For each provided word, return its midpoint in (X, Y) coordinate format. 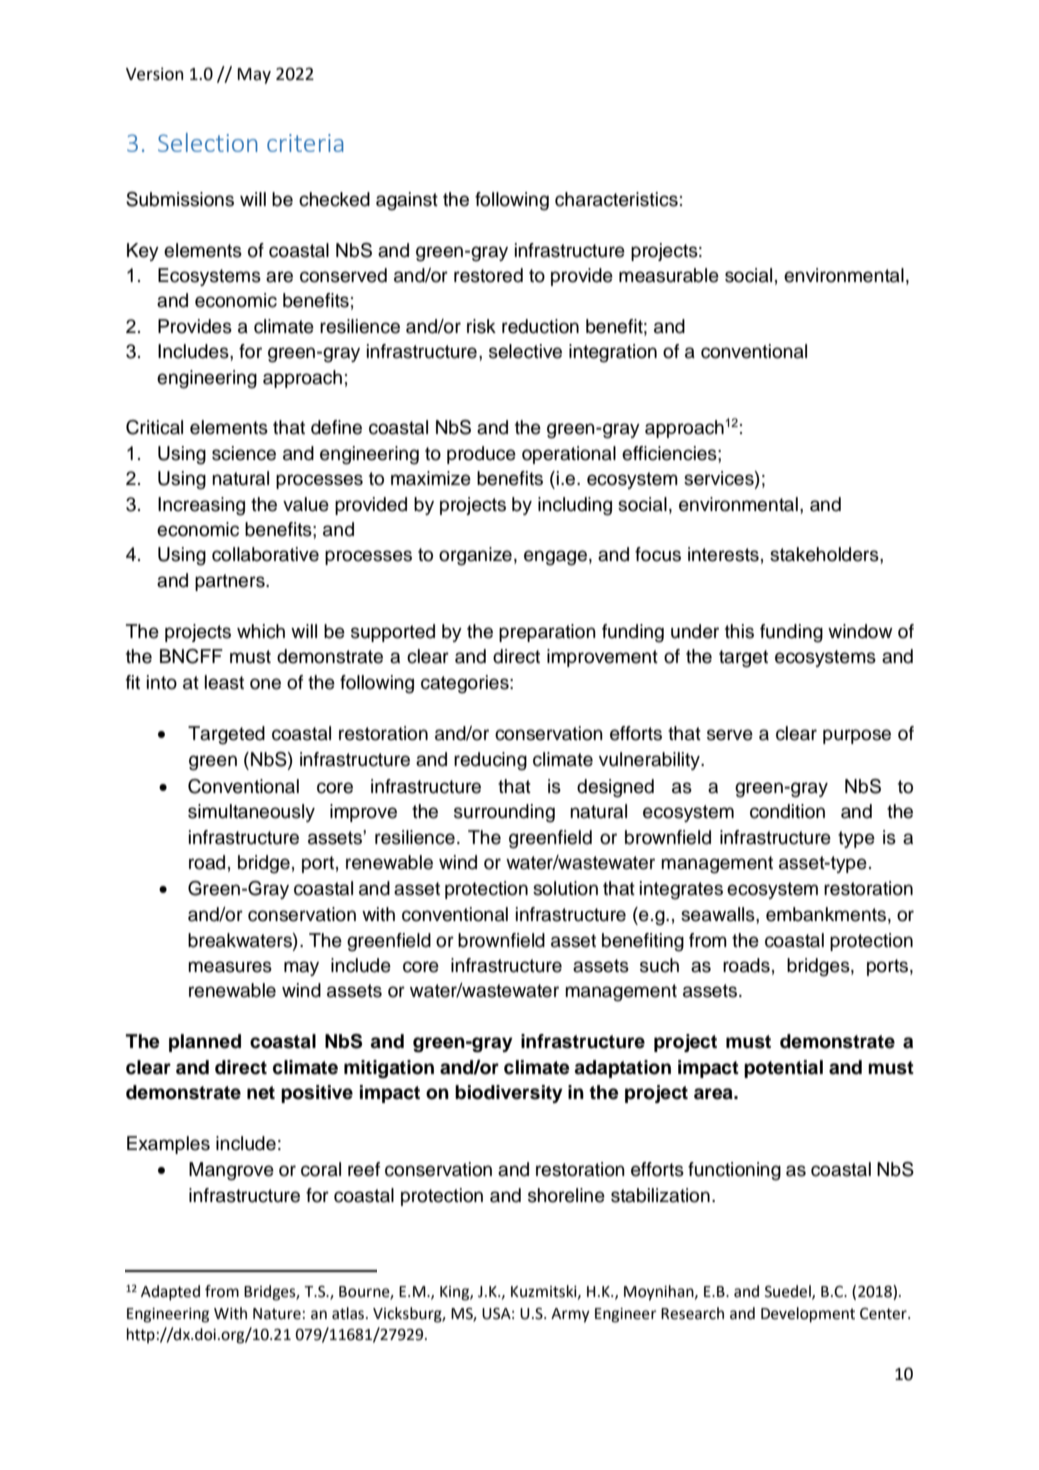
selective (525, 351)
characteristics (616, 199)
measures (230, 967)
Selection (208, 142)
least (224, 682)
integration (613, 353)
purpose (857, 736)
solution (565, 888)
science (244, 453)
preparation (547, 633)
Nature (277, 1314)
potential (783, 1069)
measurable (669, 275)
